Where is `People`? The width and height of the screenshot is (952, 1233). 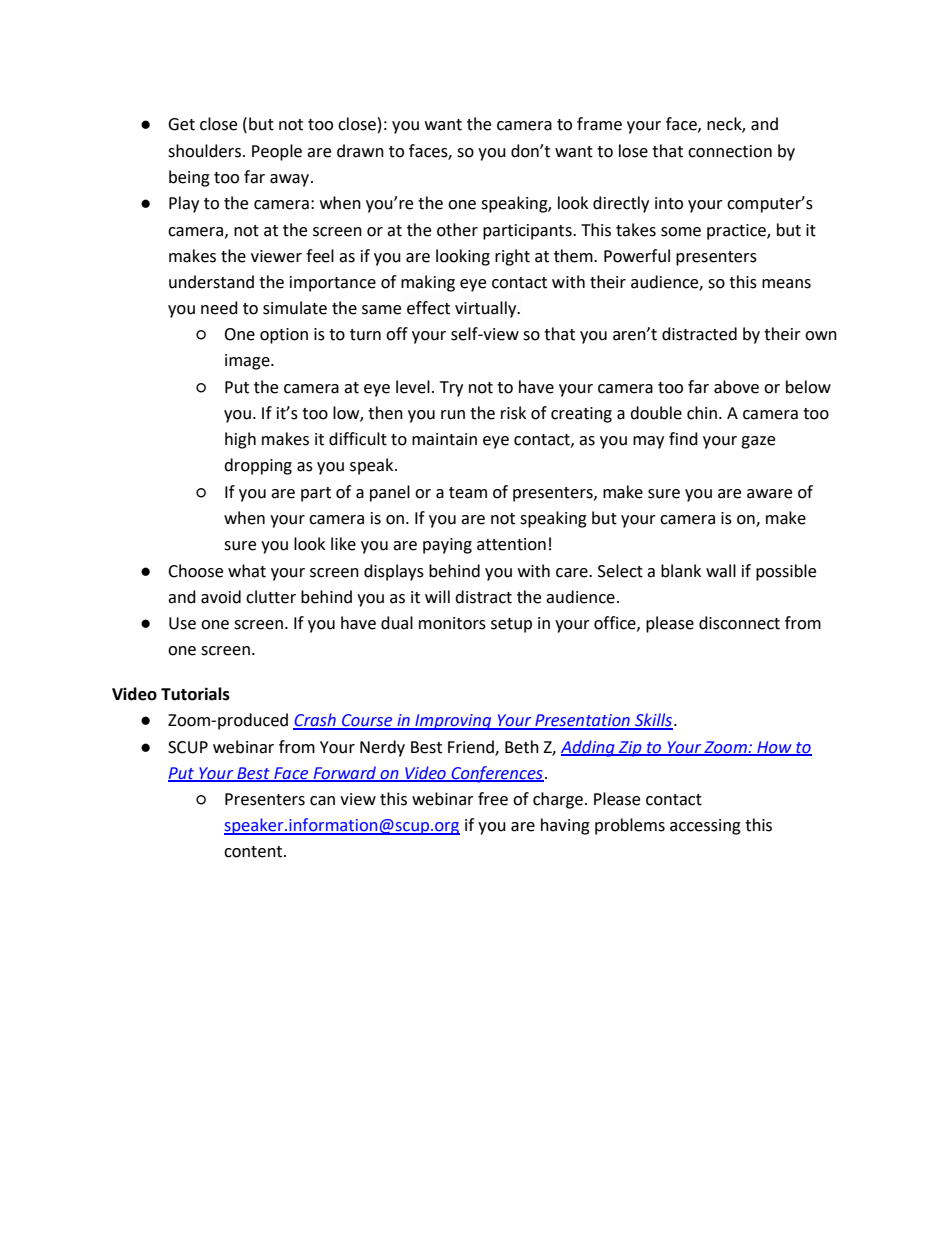 People is located at coordinates (277, 152).
